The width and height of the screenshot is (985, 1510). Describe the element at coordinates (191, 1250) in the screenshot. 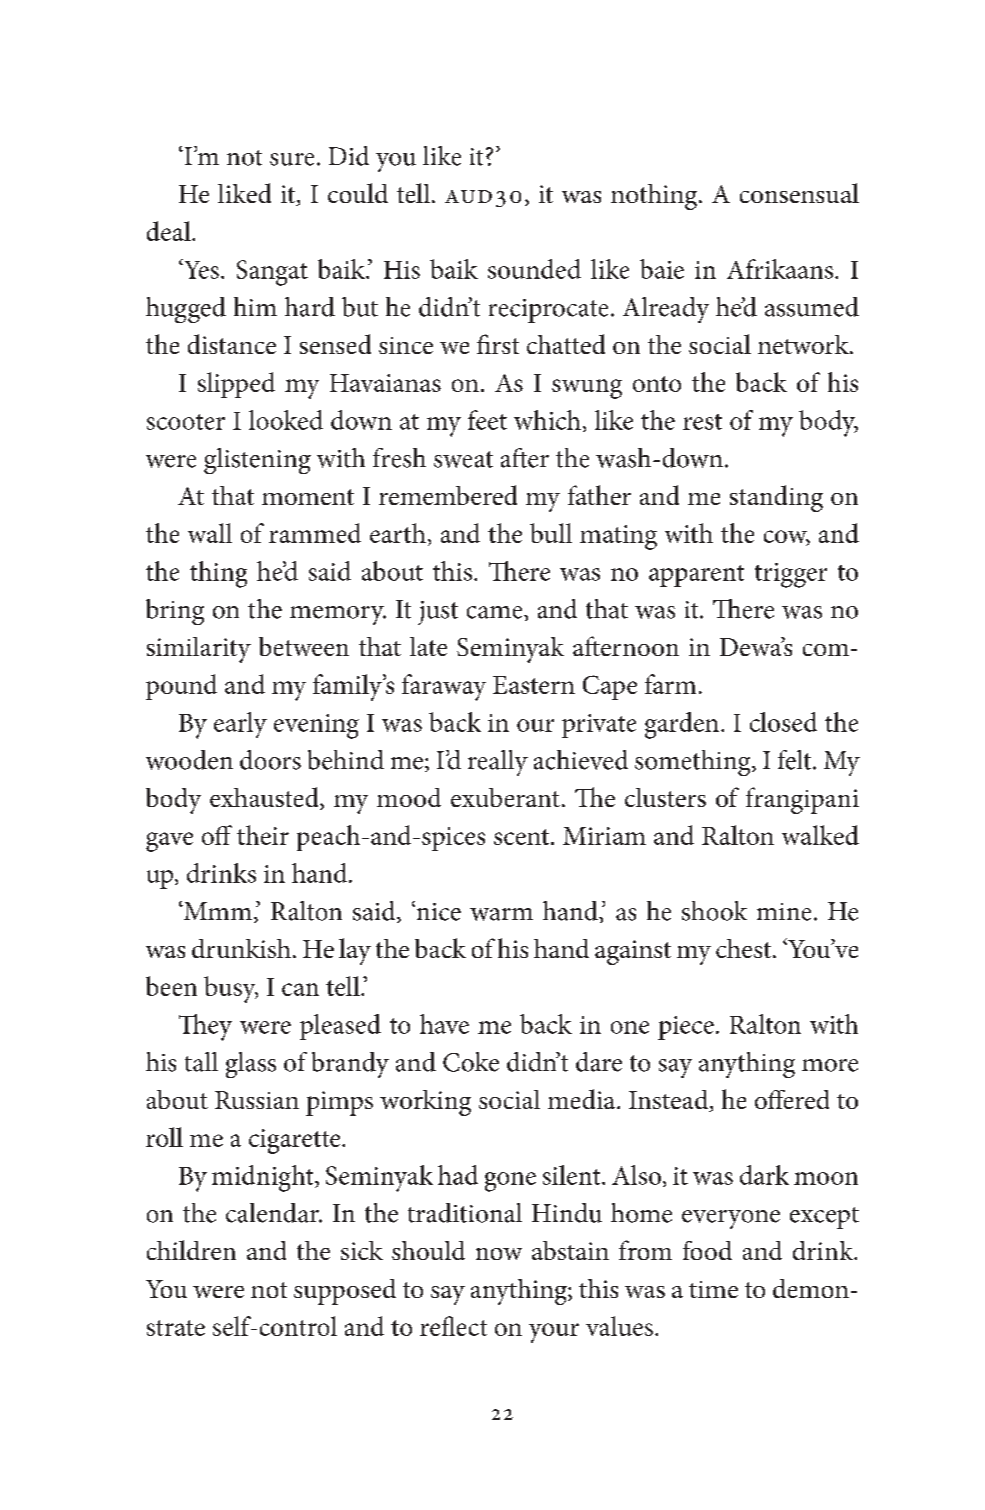

I see `children` at that location.
